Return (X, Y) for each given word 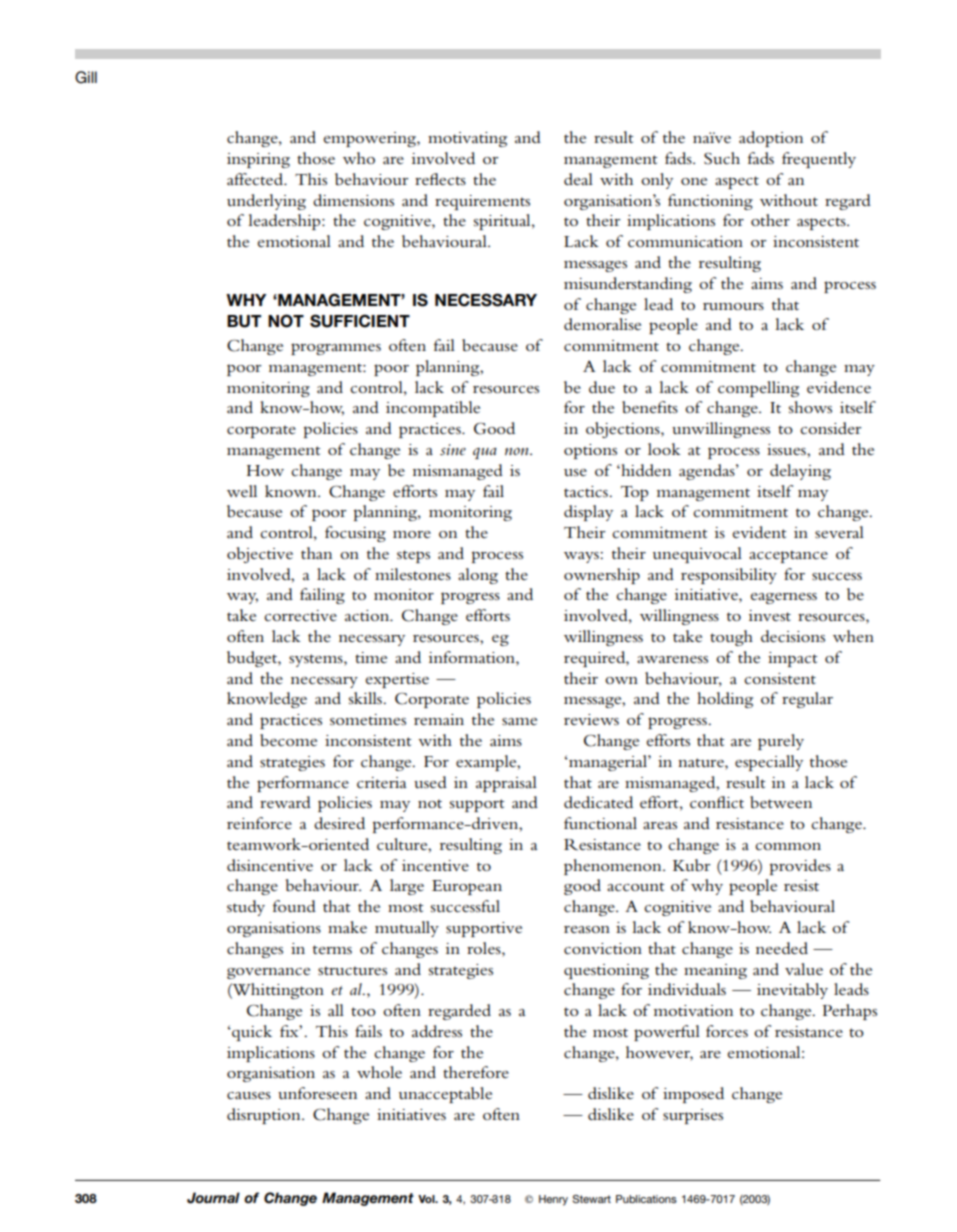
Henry (553, 1200)
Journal (213, 1198)
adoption (771, 139)
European (467, 887)
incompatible (433, 409)
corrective (300, 615)
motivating (467, 139)
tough (731, 638)
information (473, 657)
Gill (86, 77)
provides (800, 867)
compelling (758, 389)
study (246, 908)
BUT (244, 321)
